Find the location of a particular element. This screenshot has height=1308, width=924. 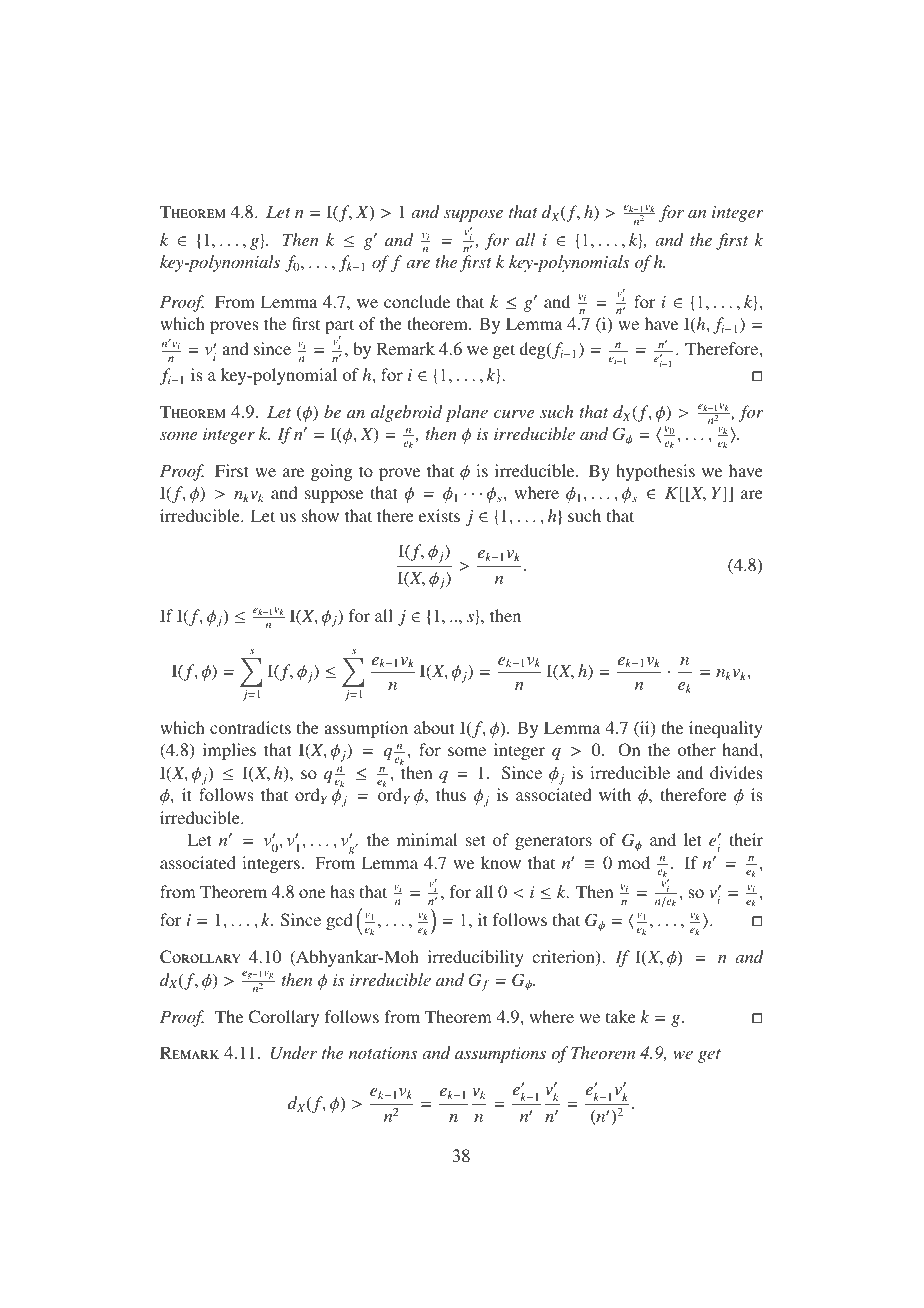

contradicts is located at coordinates (250, 727).
